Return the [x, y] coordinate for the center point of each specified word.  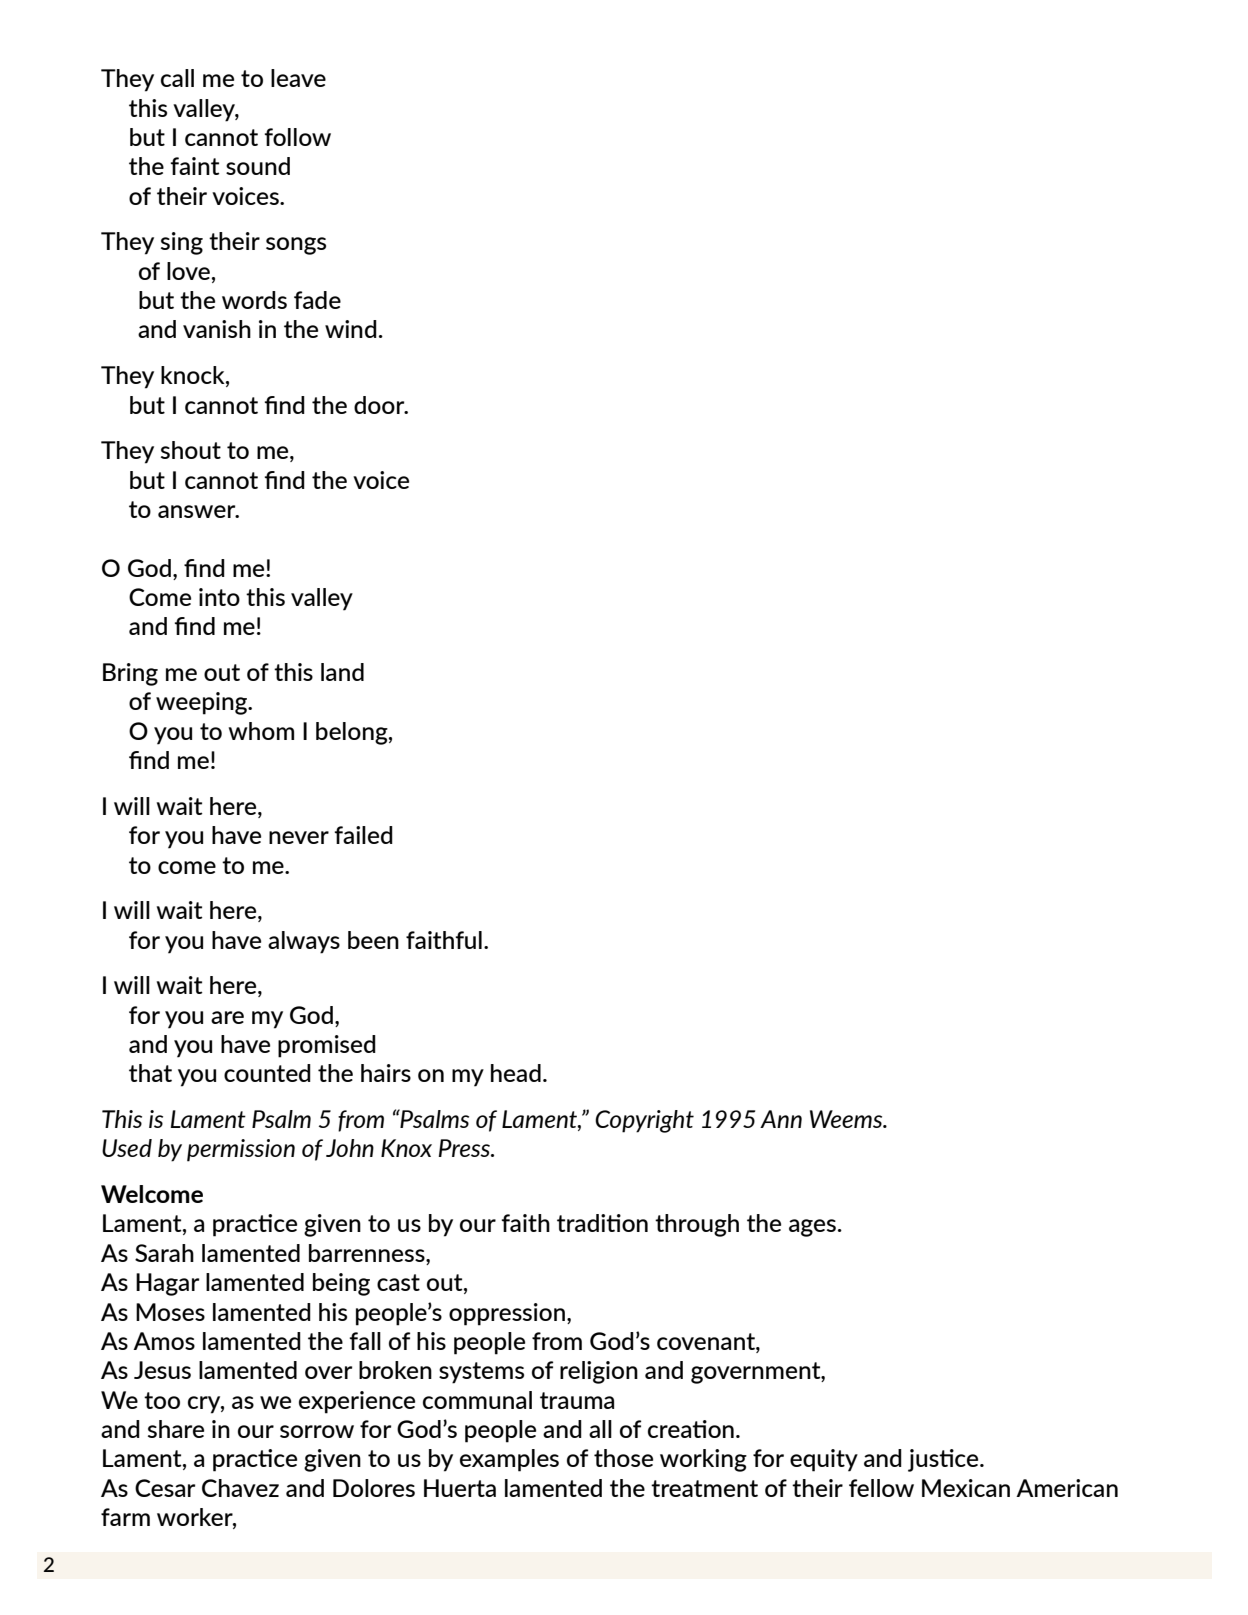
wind [351, 329]
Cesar [165, 1488]
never [299, 837]
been [373, 940]
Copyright [644, 1121]
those [623, 1458]
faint [195, 166]
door [380, 405]
